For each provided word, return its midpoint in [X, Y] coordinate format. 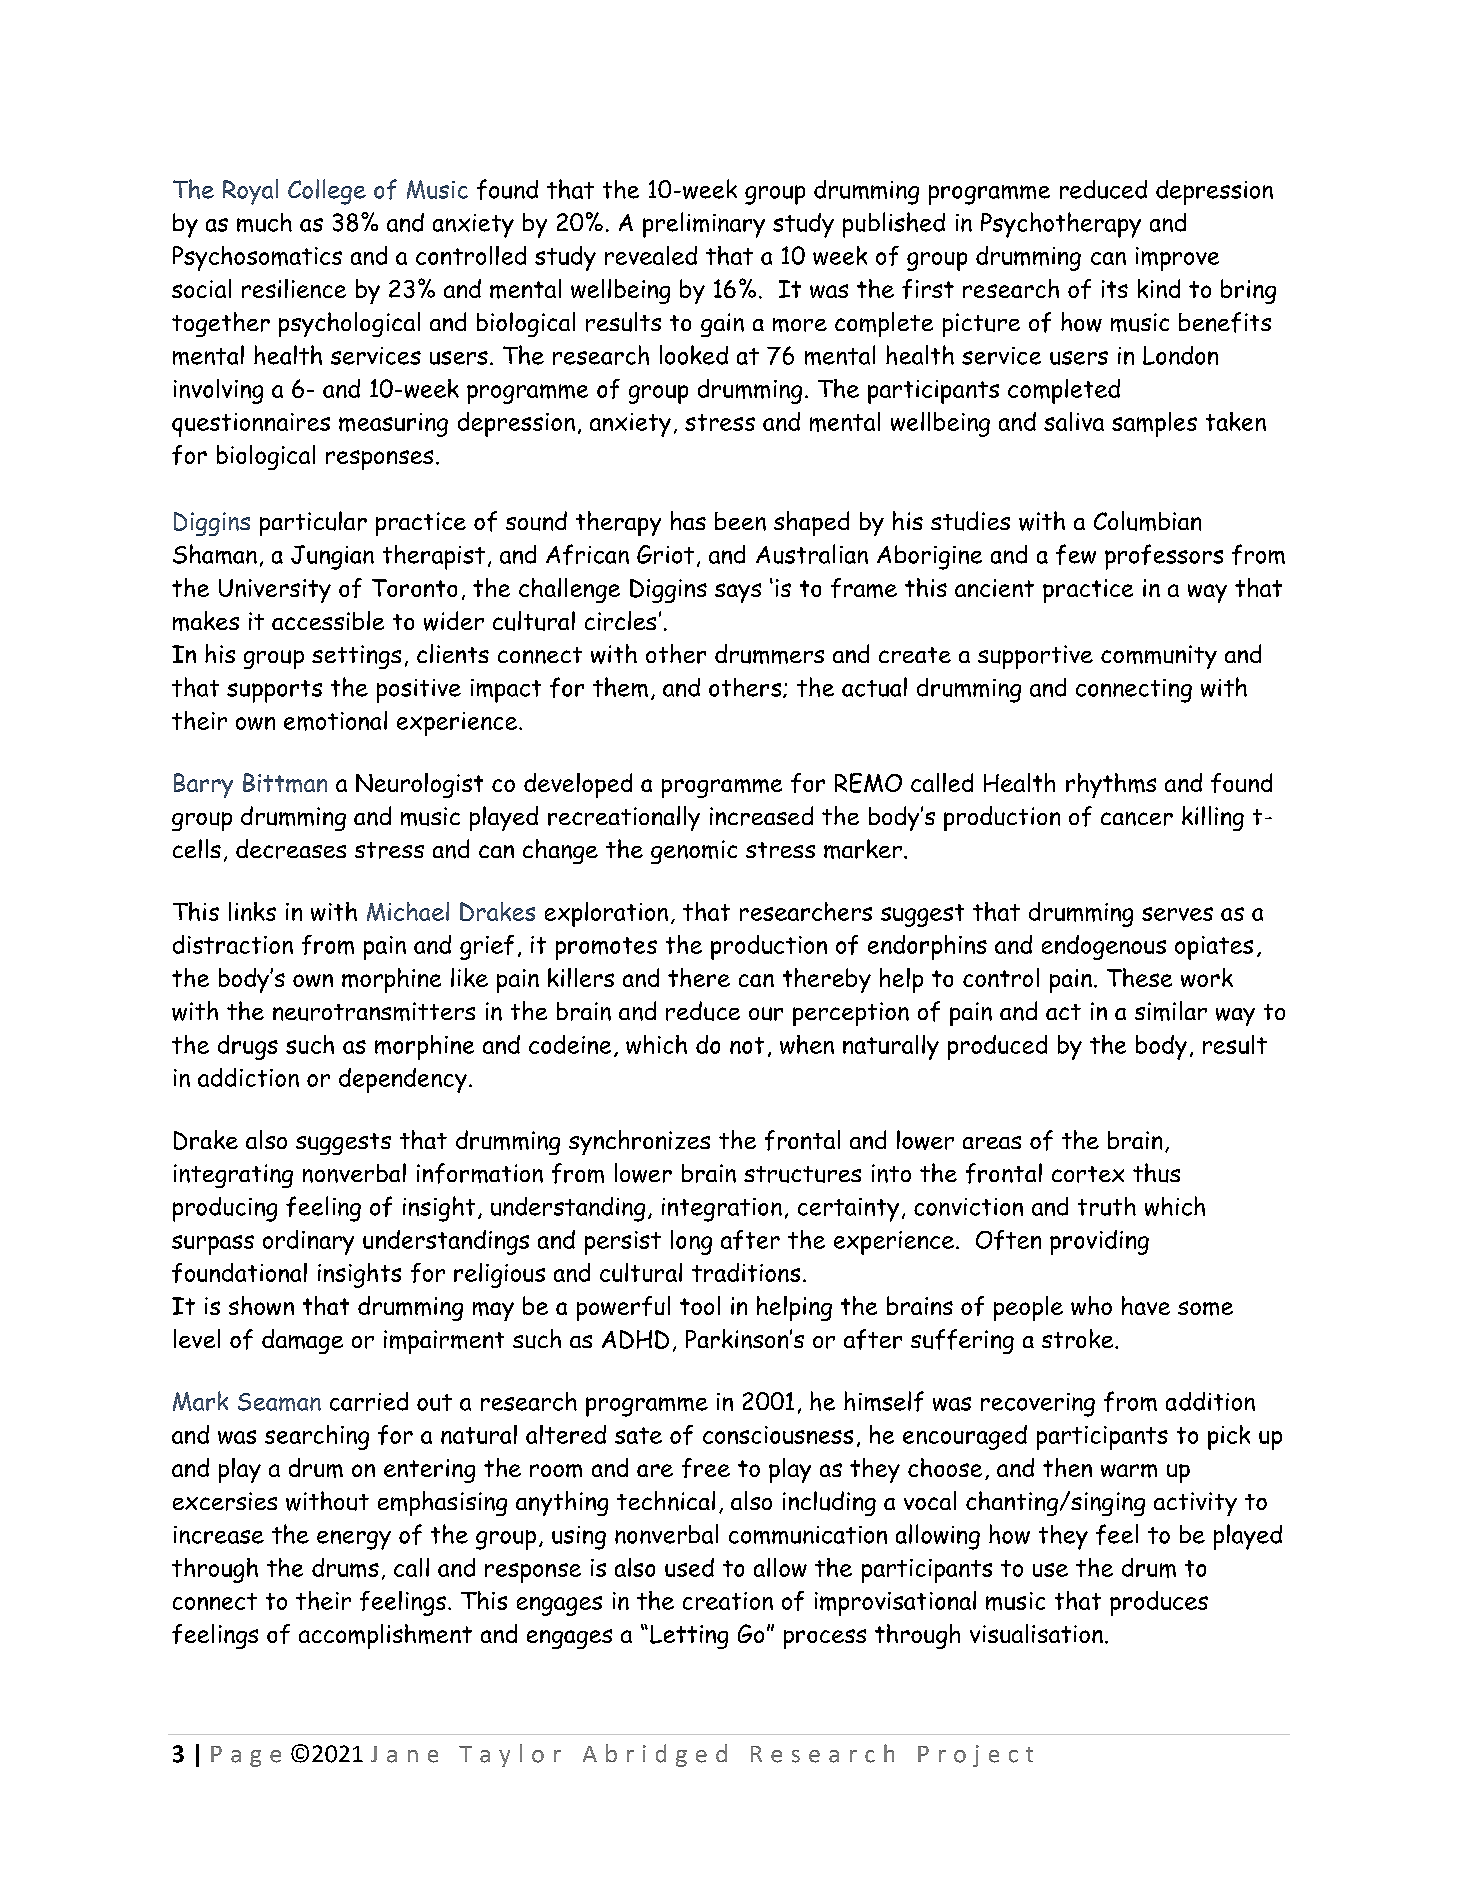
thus [1156, 1173]
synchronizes [639, 1142]
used [689, 1567]
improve [1177, 259]
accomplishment [385, 1636]
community [1159, 657]
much [264, 222]
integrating [233, 1176]
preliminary [704, 225]
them [620, 687]
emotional [335, 721]
